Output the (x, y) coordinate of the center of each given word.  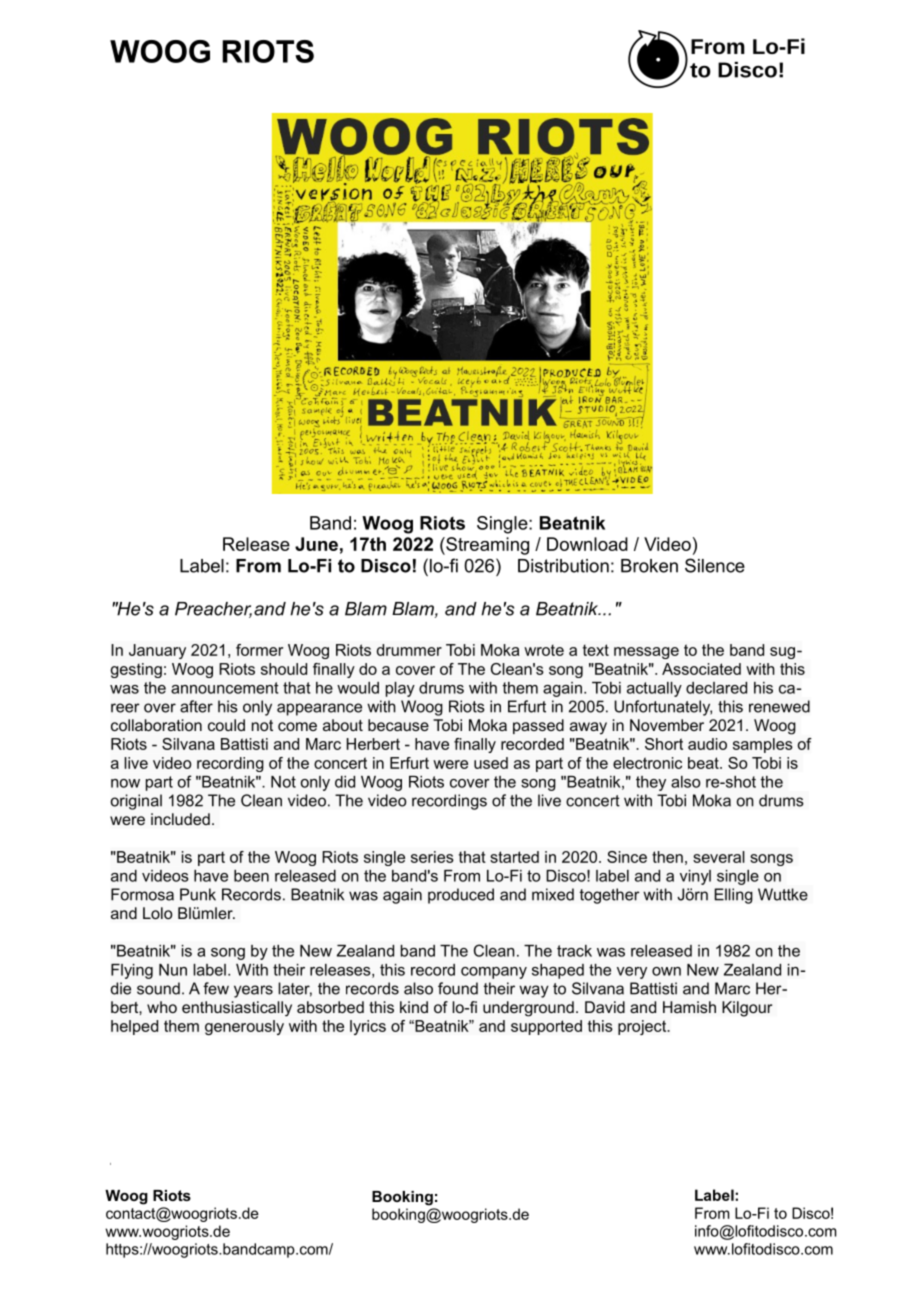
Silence (715, 565)
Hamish (689, 1007)
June (316, 544)
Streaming (486, 546)
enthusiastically (237, 1009)
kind (414, 1007)
